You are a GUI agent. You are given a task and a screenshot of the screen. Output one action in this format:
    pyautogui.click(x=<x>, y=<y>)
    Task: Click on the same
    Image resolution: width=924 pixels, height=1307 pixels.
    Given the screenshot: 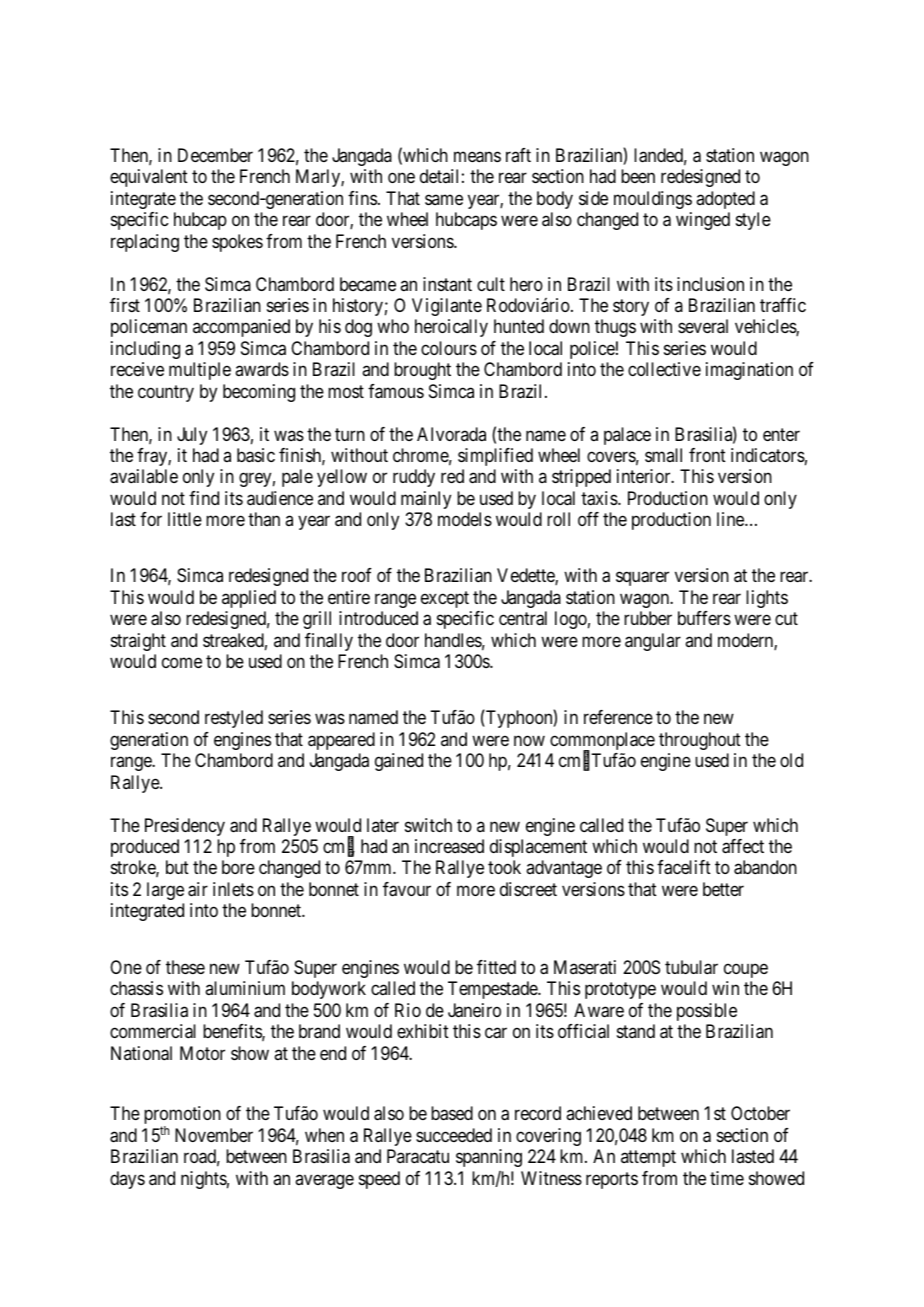 What is the action you would take?
    pyautogui.click(x=444, y=199)
